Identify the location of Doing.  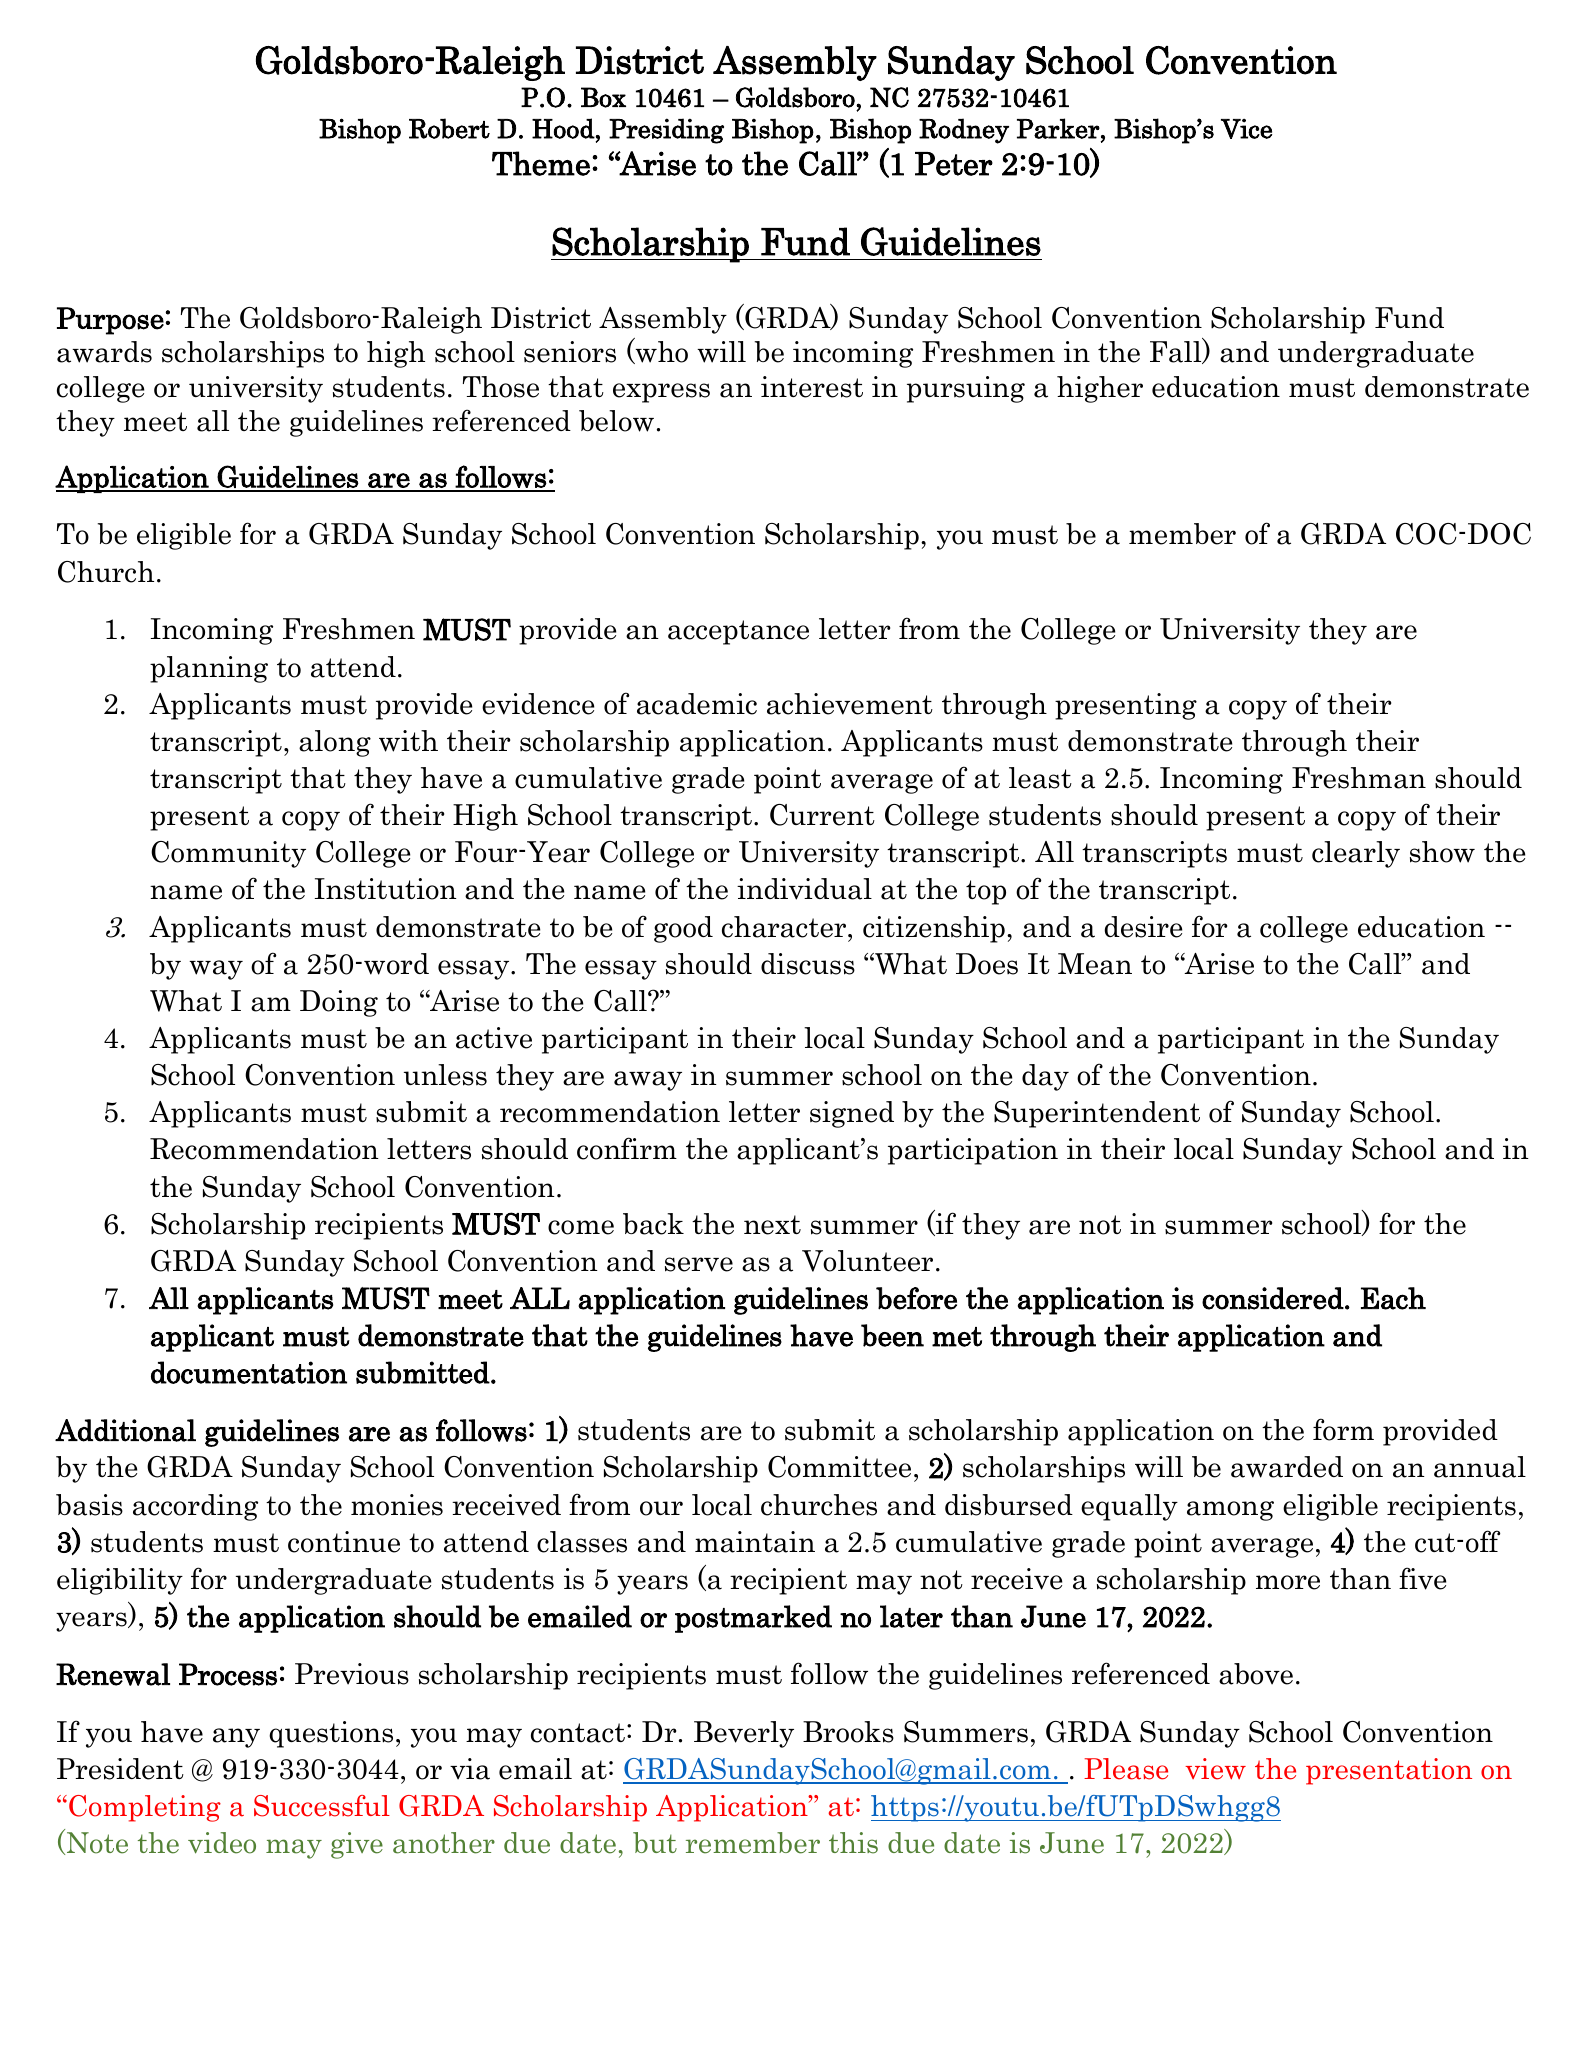
(339, 1003).
